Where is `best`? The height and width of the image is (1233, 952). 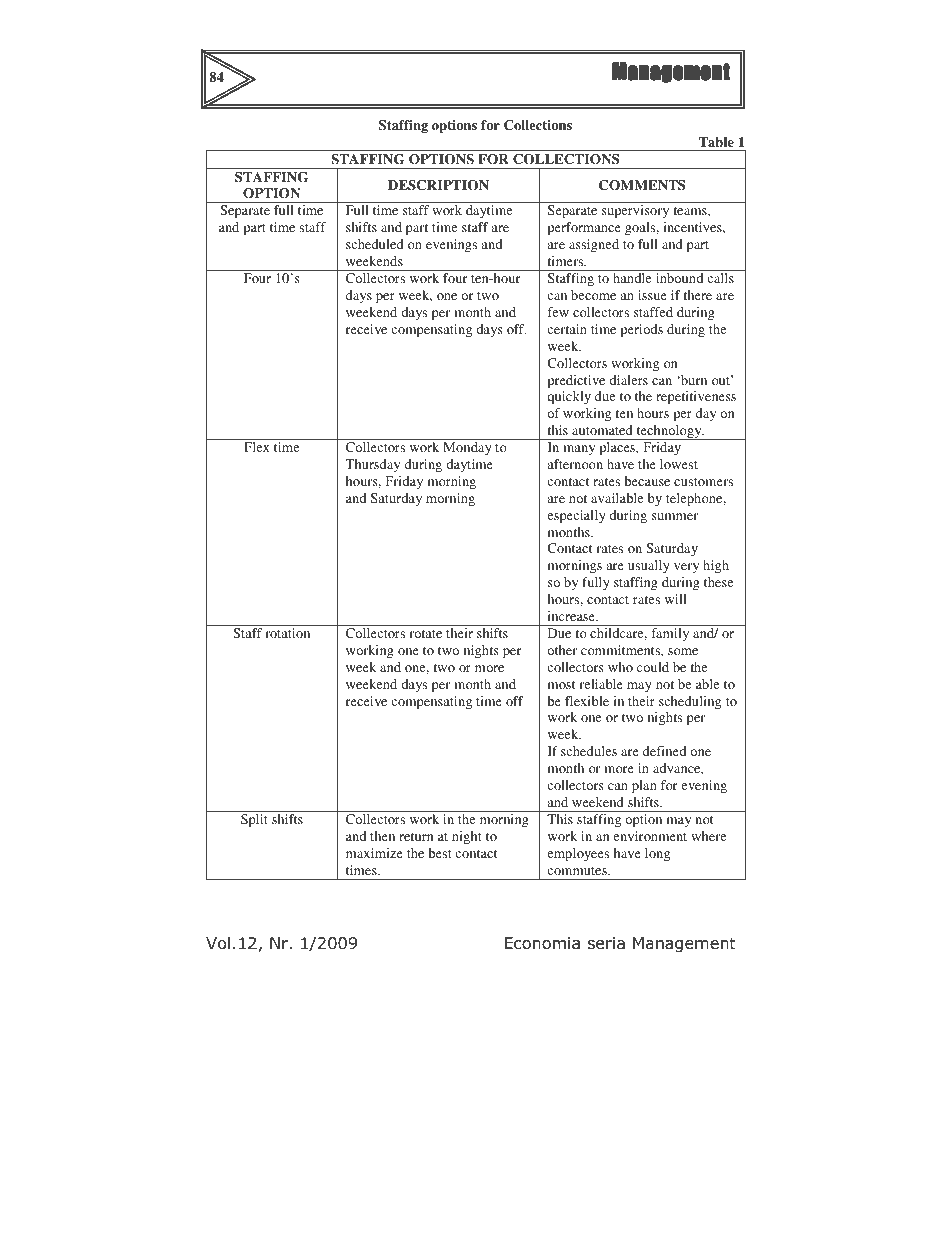 best is located at coordinates (440, 853).
